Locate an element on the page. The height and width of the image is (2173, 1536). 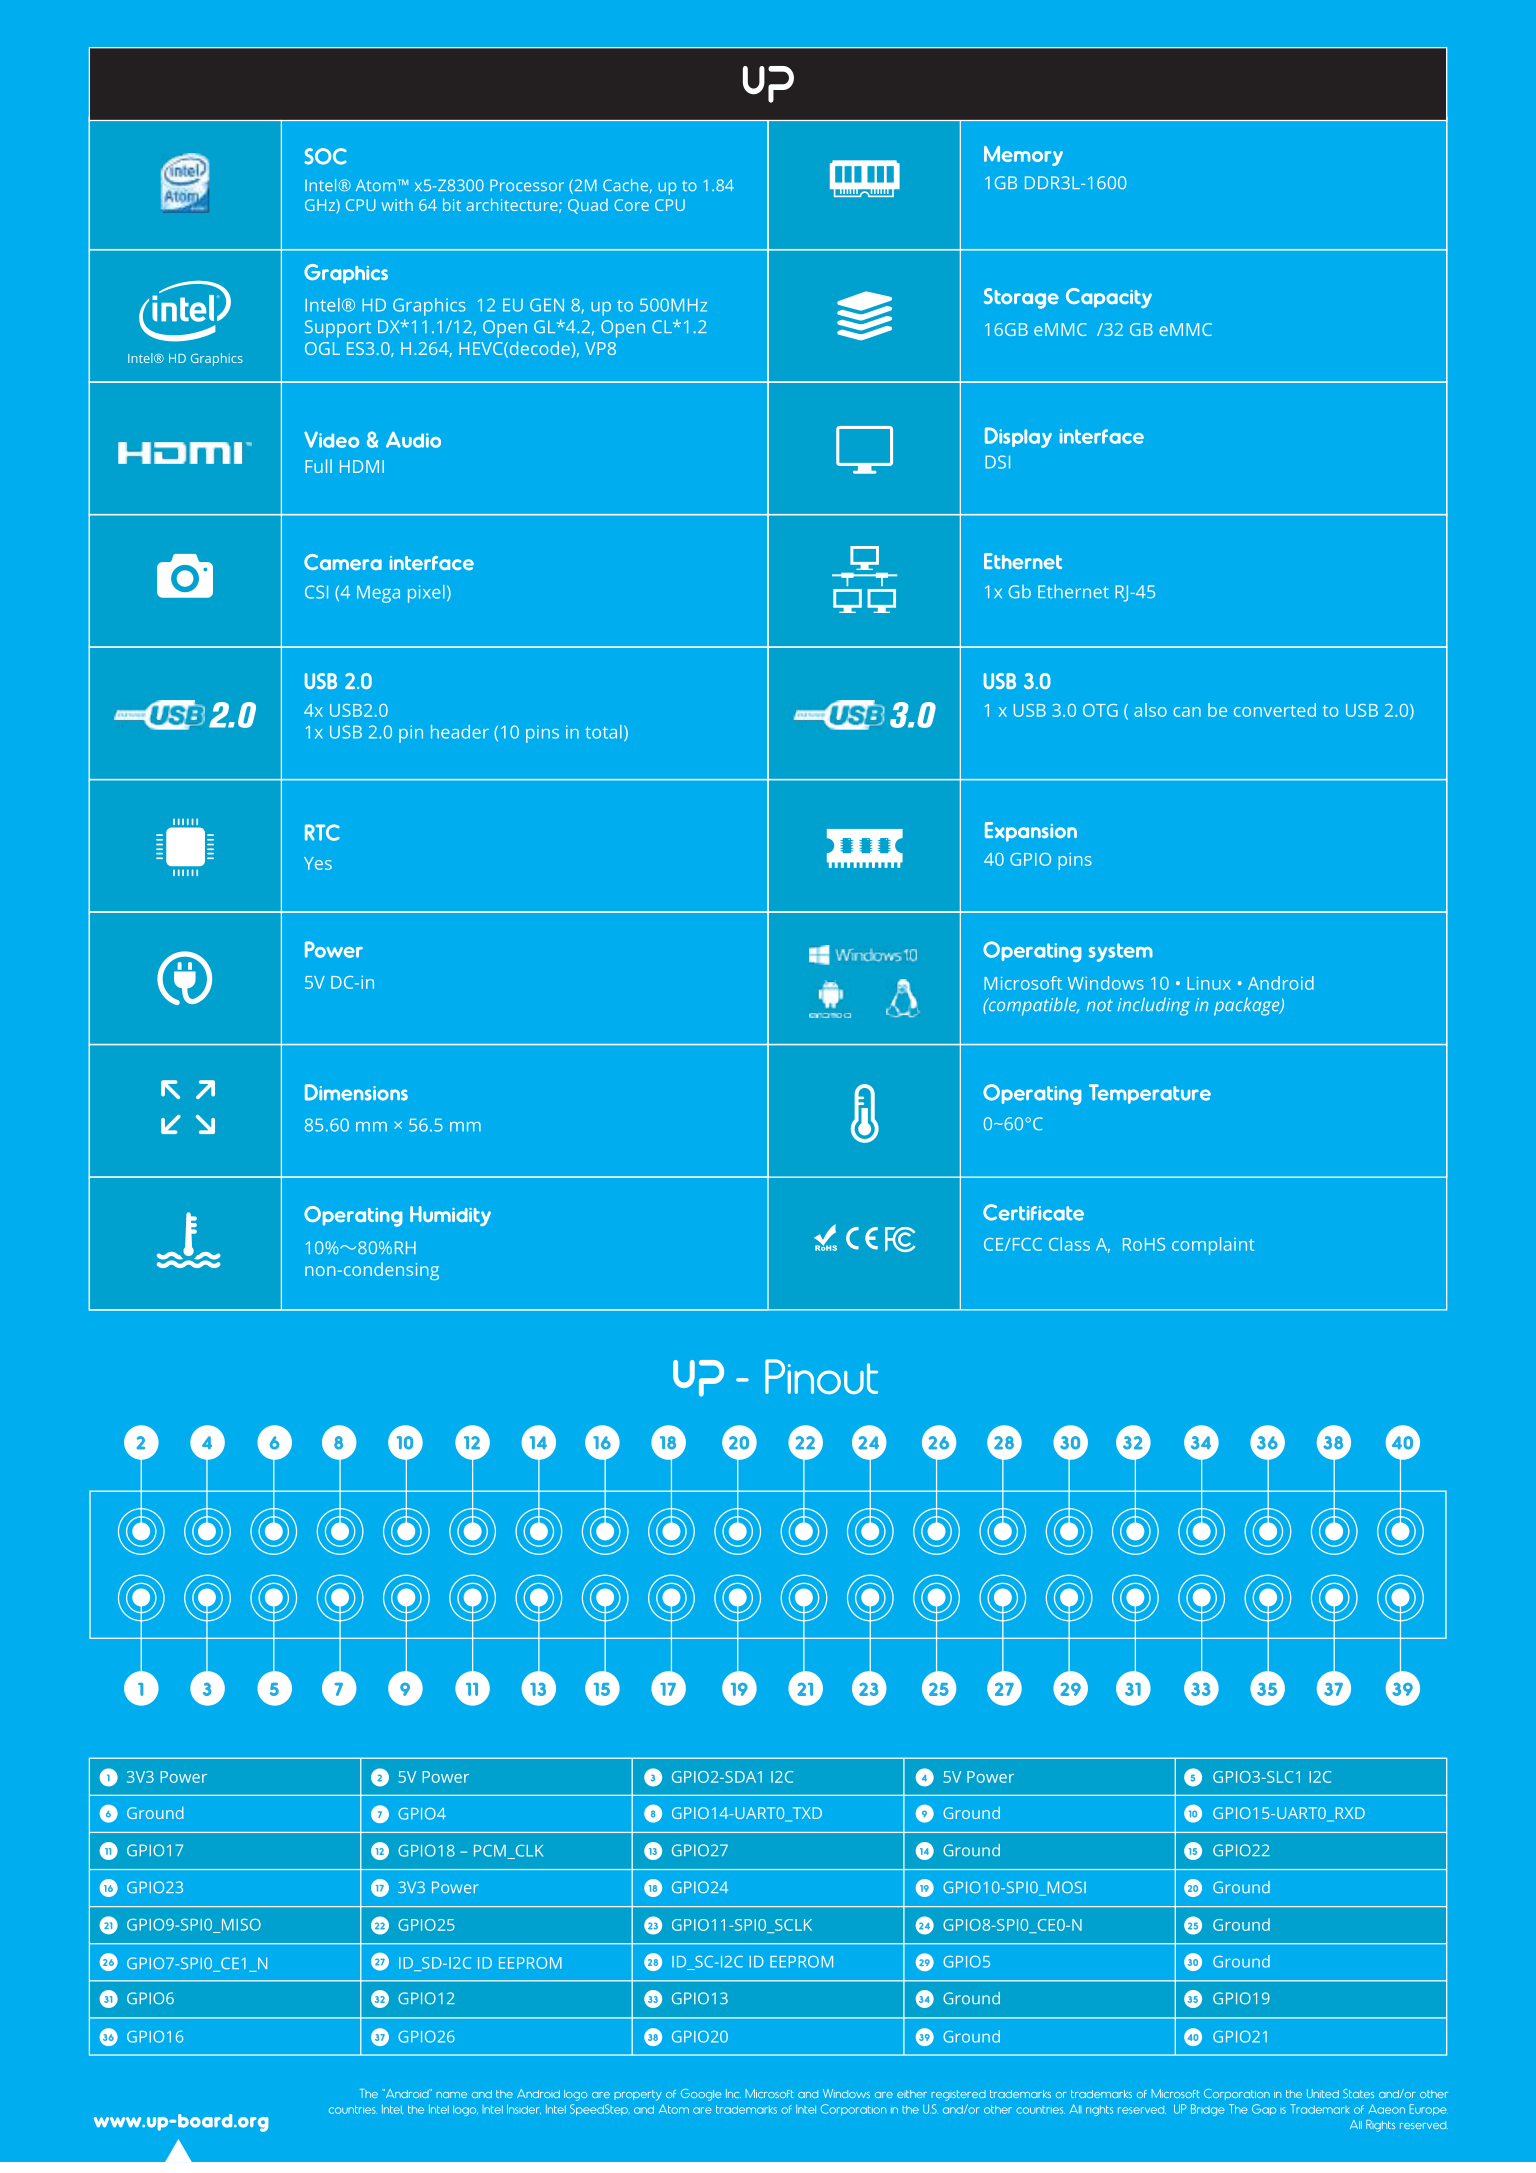
Class is located at coordinates (1069, 1244).
